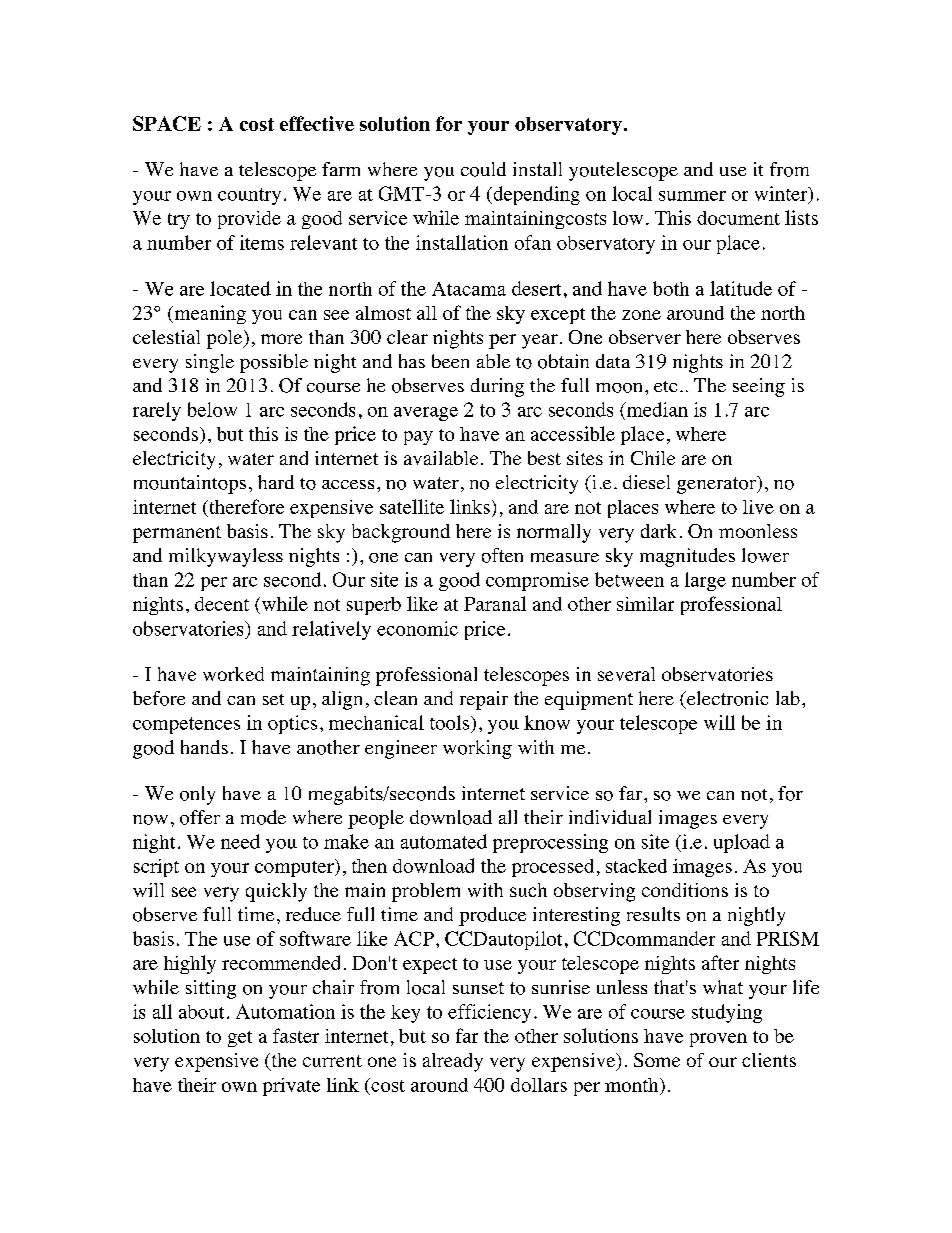  What do you see at coordinates (222, 604) in the page?
I see `decent` at bounding box center [222, 604].
